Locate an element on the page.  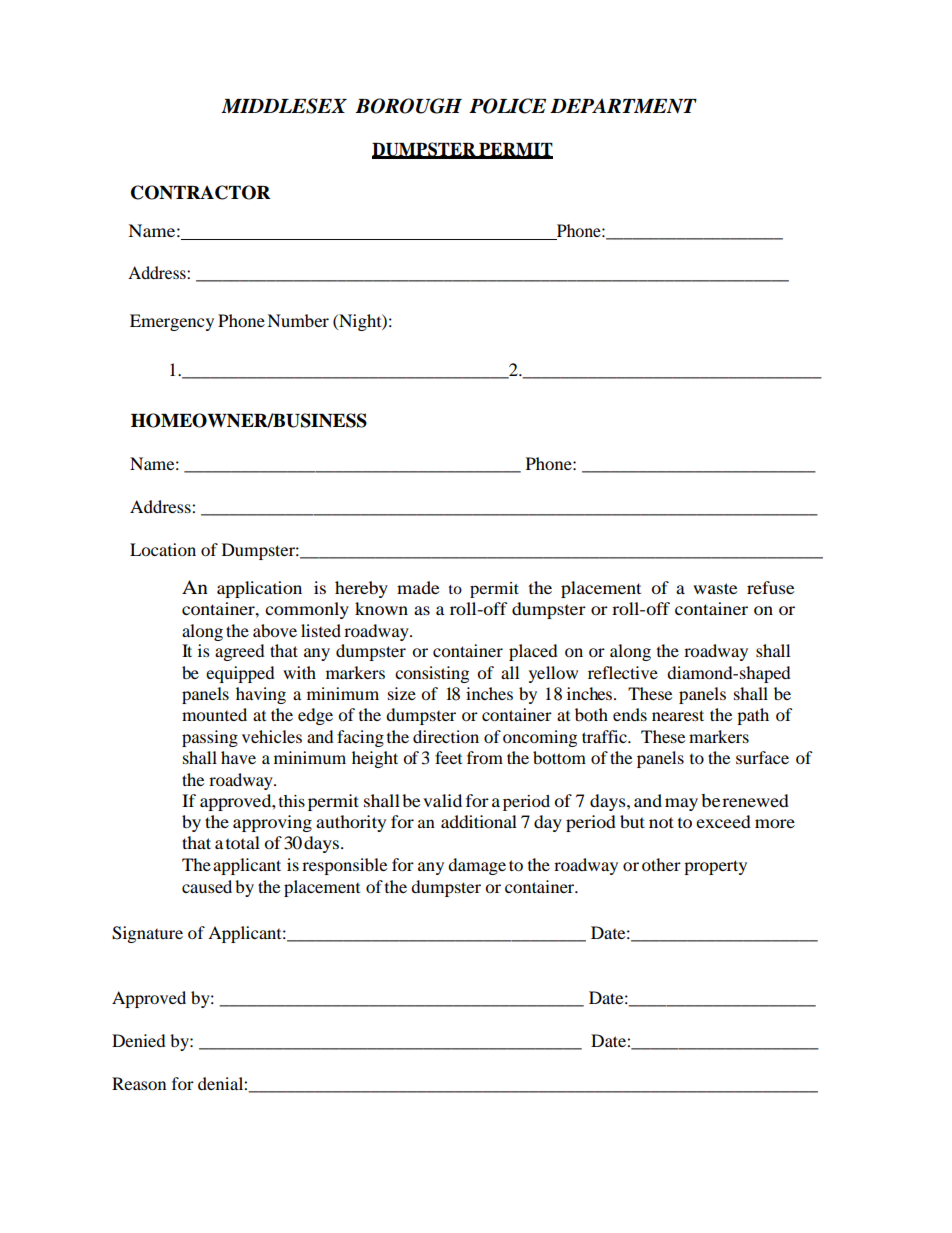
refuse is located at coordinates (771, 587).
